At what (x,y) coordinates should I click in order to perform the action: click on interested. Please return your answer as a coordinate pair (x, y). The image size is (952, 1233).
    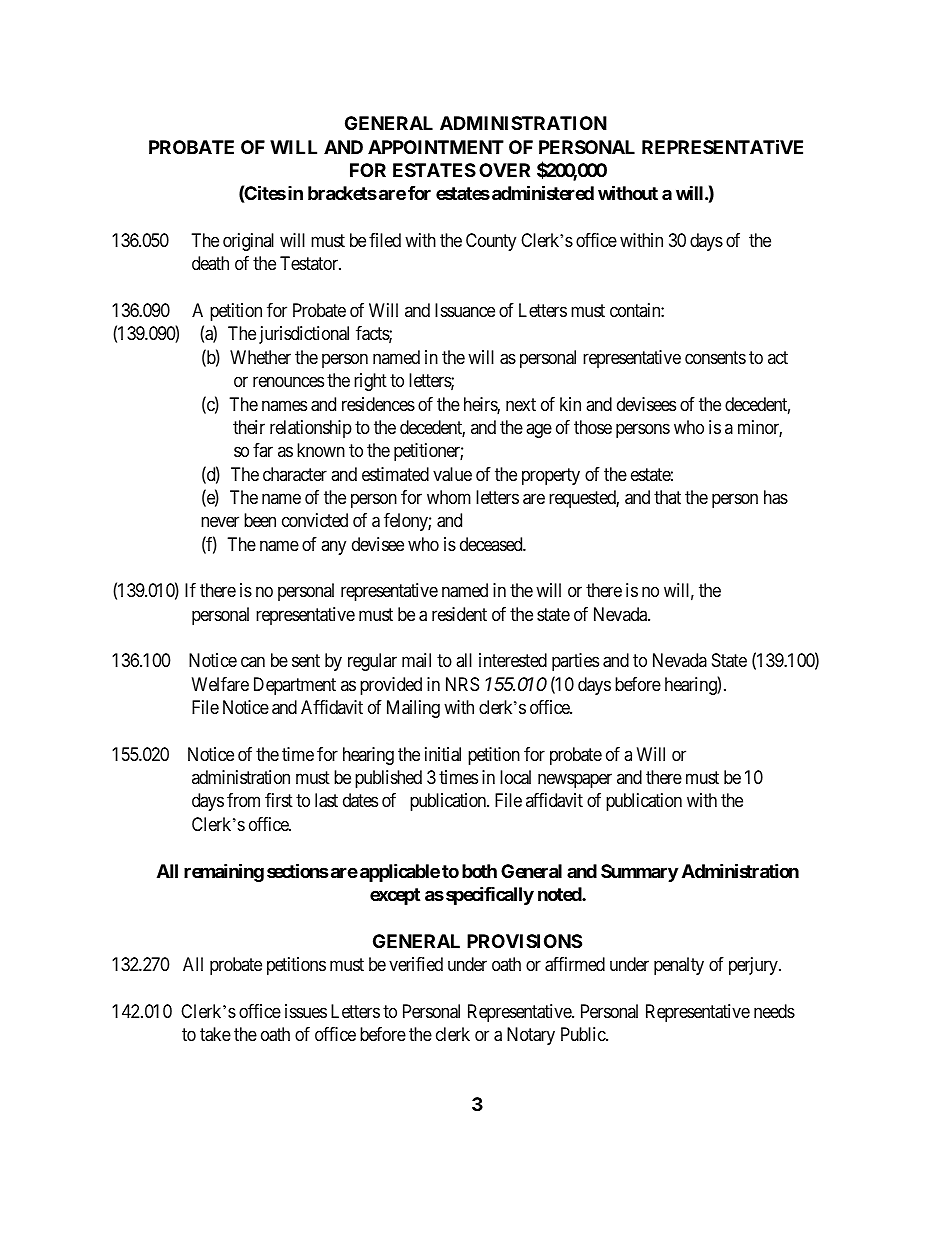
    Looking at the image, I should click on (513, 660).
